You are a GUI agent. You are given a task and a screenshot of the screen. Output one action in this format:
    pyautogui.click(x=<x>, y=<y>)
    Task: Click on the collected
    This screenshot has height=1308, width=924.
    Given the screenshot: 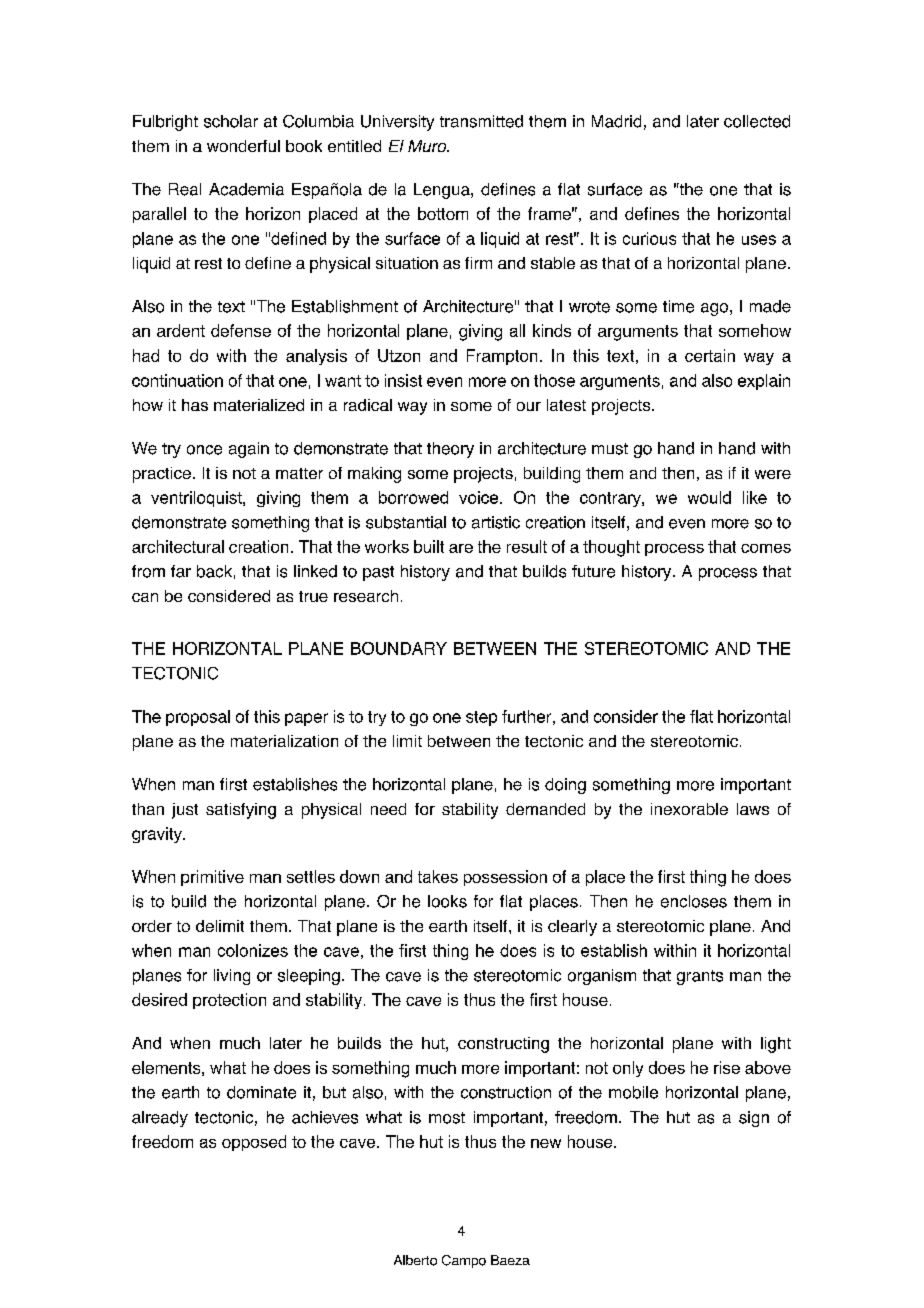 What is the action you would take?
    pyautogui.click(x=757, y=121)
